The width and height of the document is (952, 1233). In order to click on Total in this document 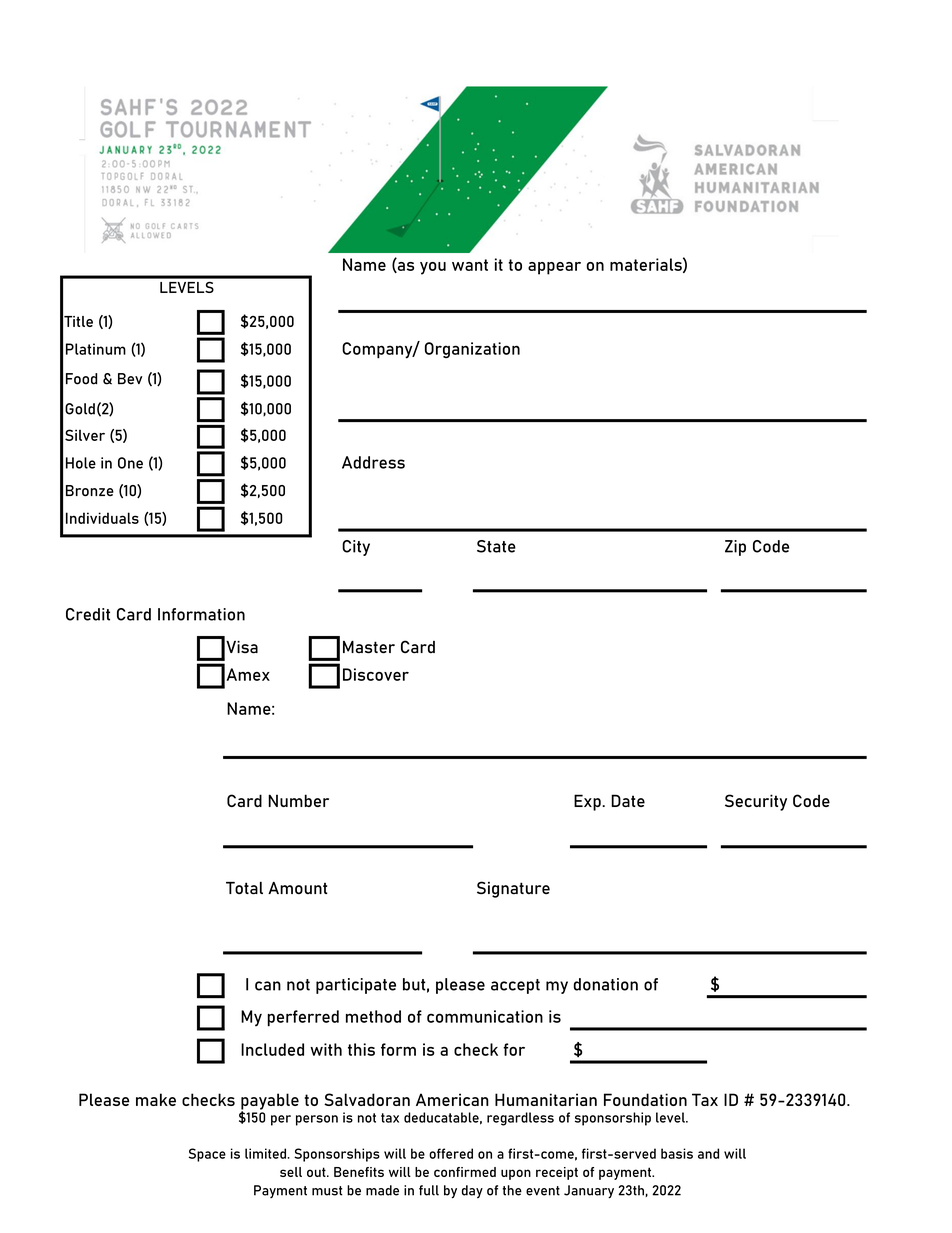, I will do `click(244, 888)`.
